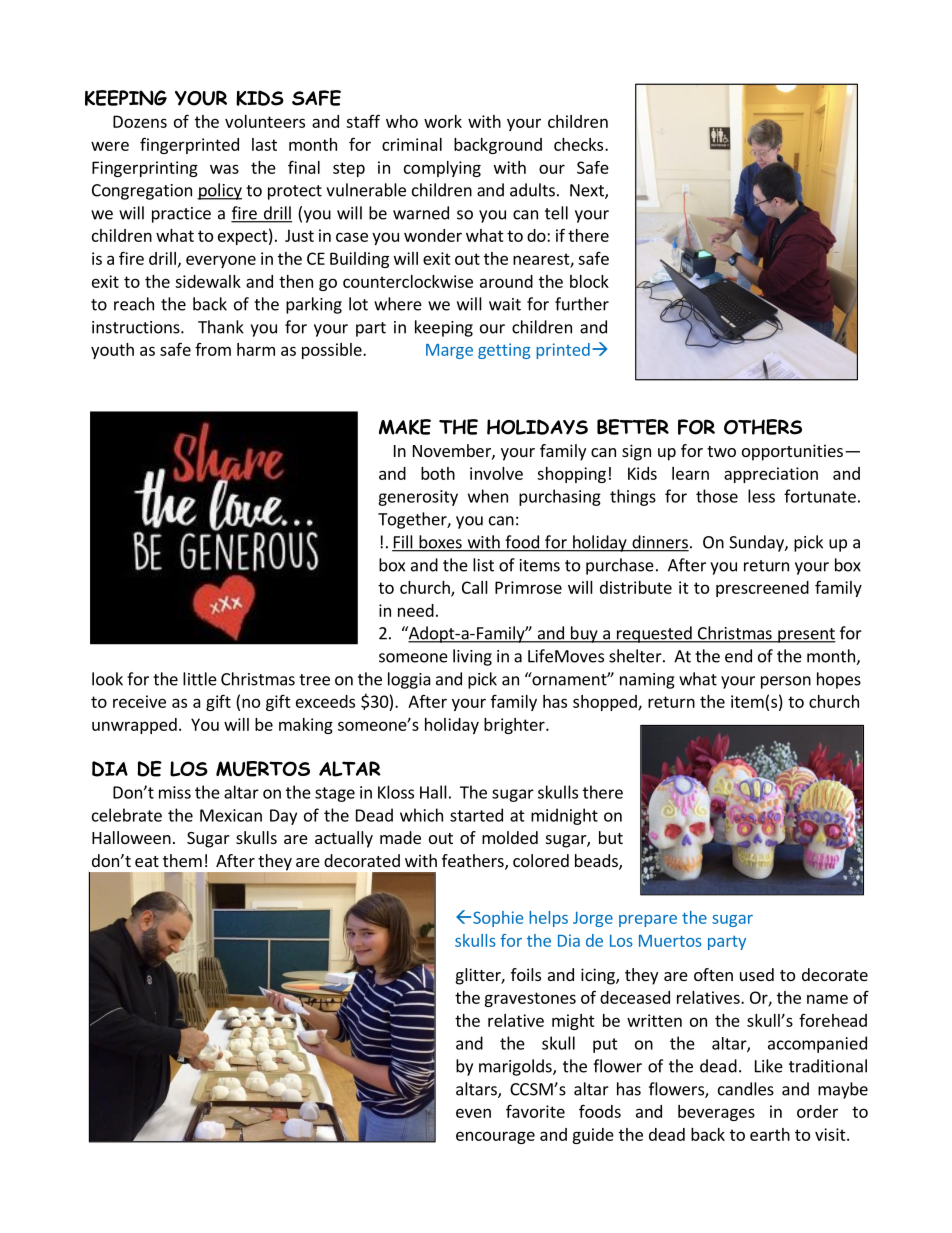  What do you see at coordinates (580, 144) in the screenshot?
I see `checks` at bounding box center [580, 144].
